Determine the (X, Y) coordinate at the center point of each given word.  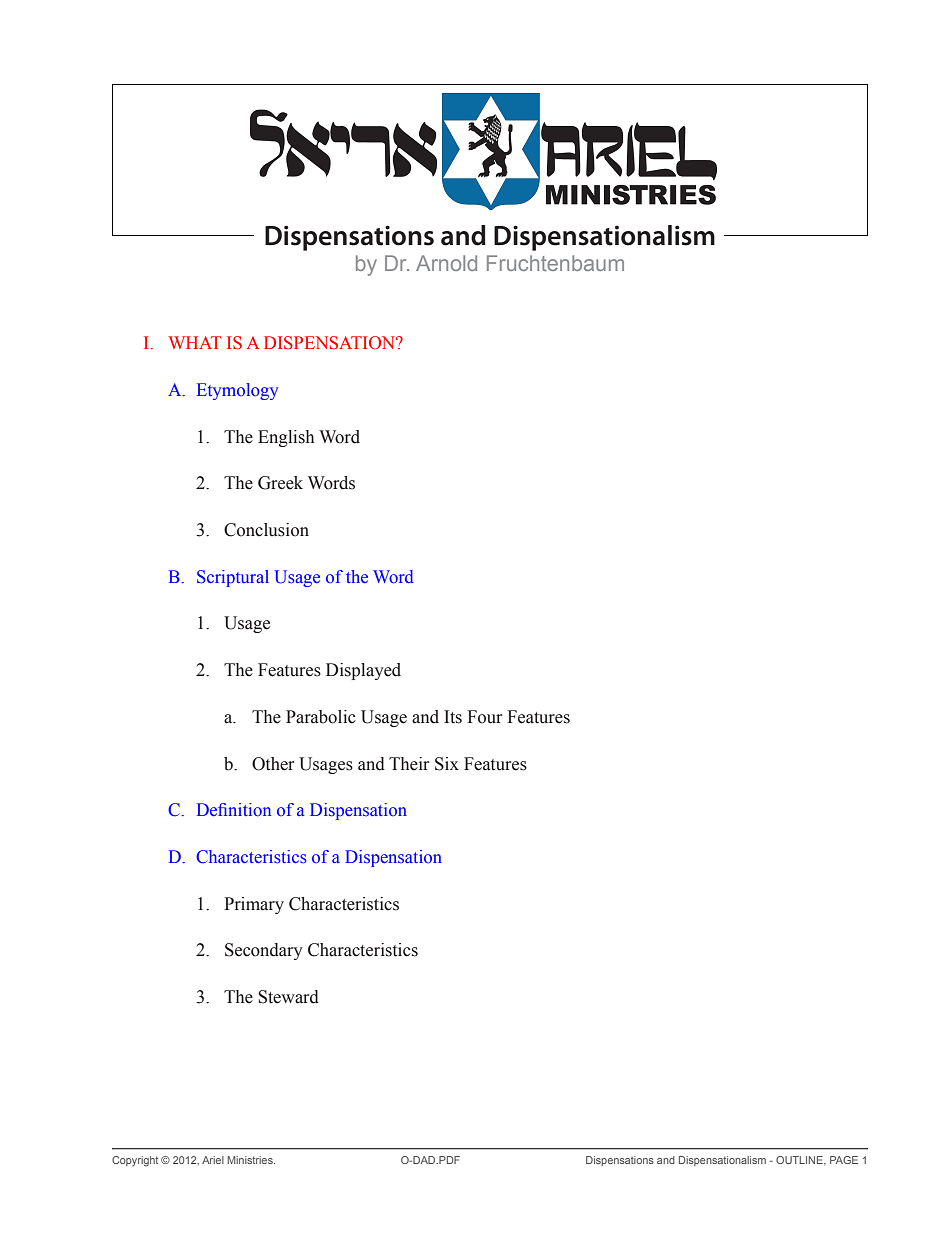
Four (484, 717)
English (286, 438)
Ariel (213, 1160)
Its (453, 717)
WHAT (194, 342)
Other (273, 764)
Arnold (446, 263)
